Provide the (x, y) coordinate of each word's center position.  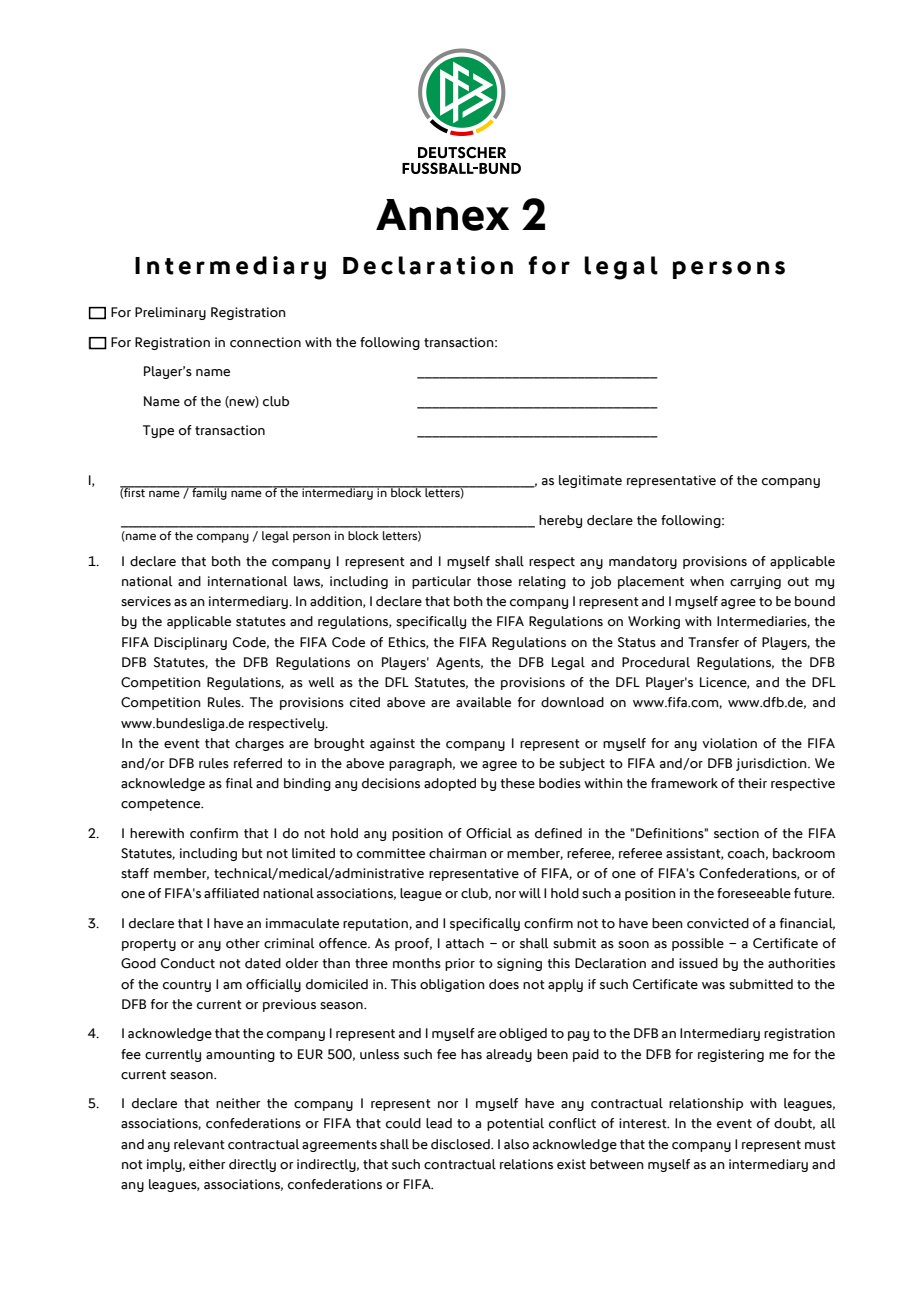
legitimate (590, 481)
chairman (458, 853)
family (209, 493)
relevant (199, 1144)
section (736, 833)
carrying (755, 582)
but (252, 853)
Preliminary (170, 313)
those (494, 581)
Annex (442, 215)
